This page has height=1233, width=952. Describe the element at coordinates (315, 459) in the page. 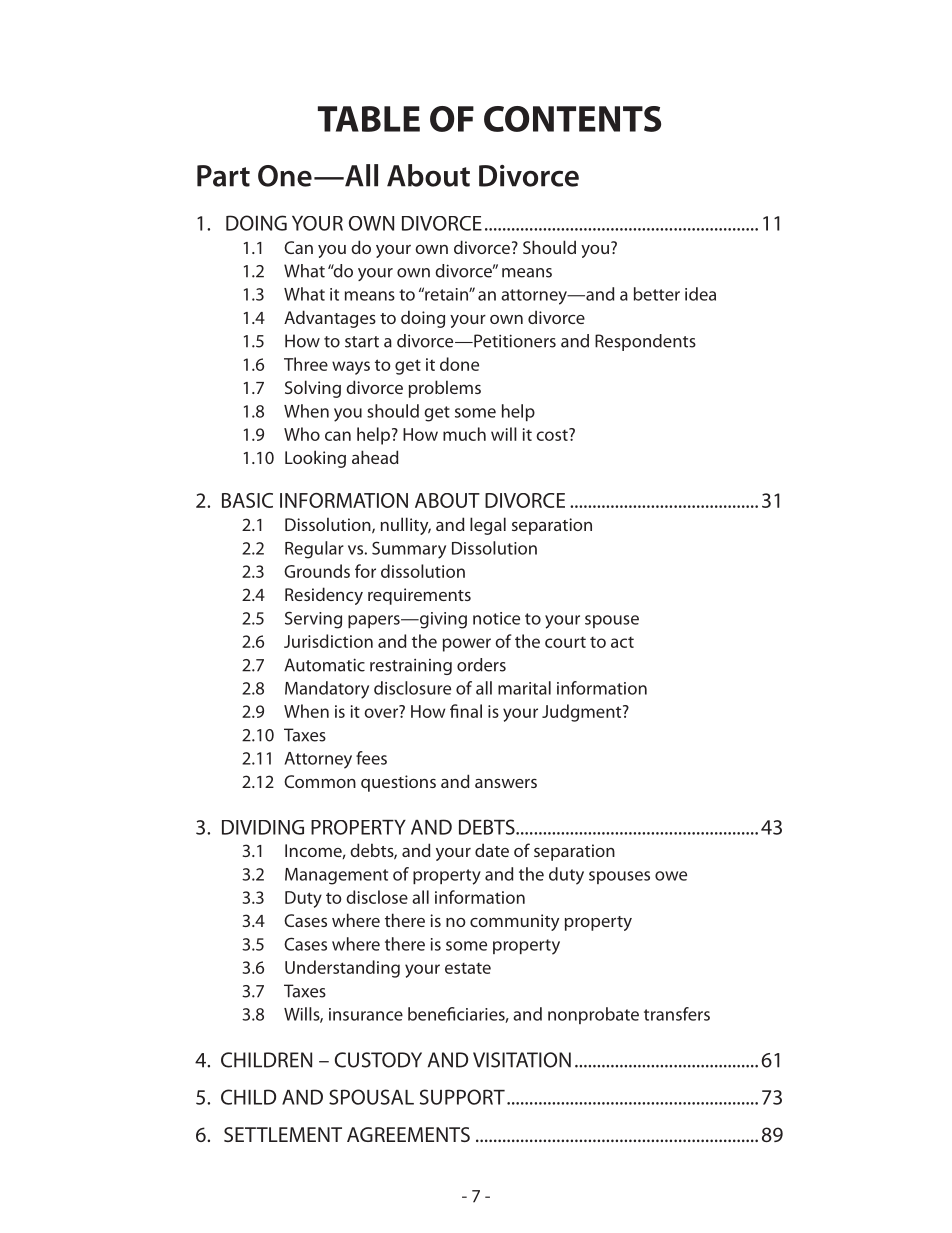

I see `Looking` at that location.
